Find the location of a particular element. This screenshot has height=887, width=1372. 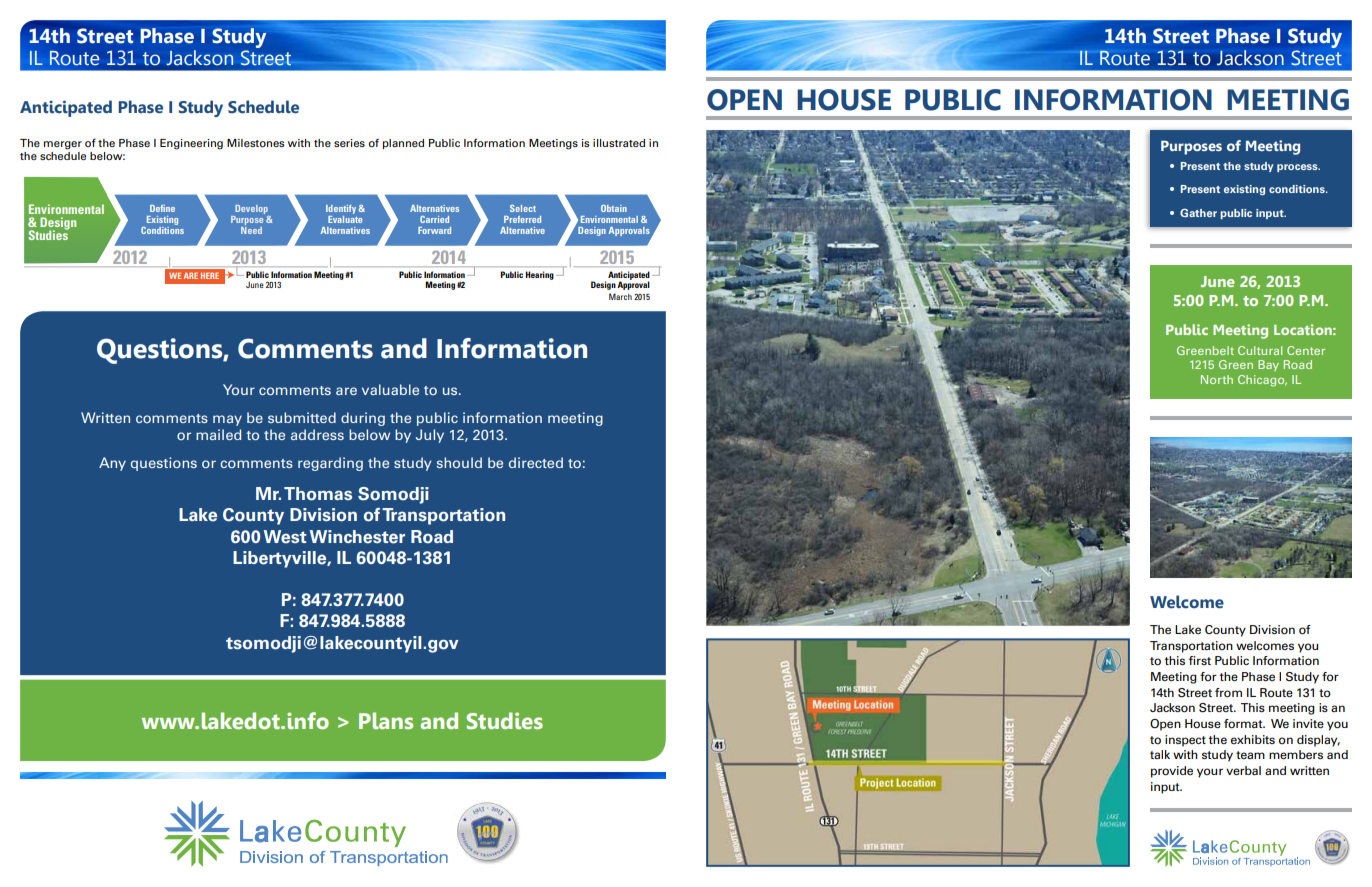

inspect is located at coordinates (1185, 741).
